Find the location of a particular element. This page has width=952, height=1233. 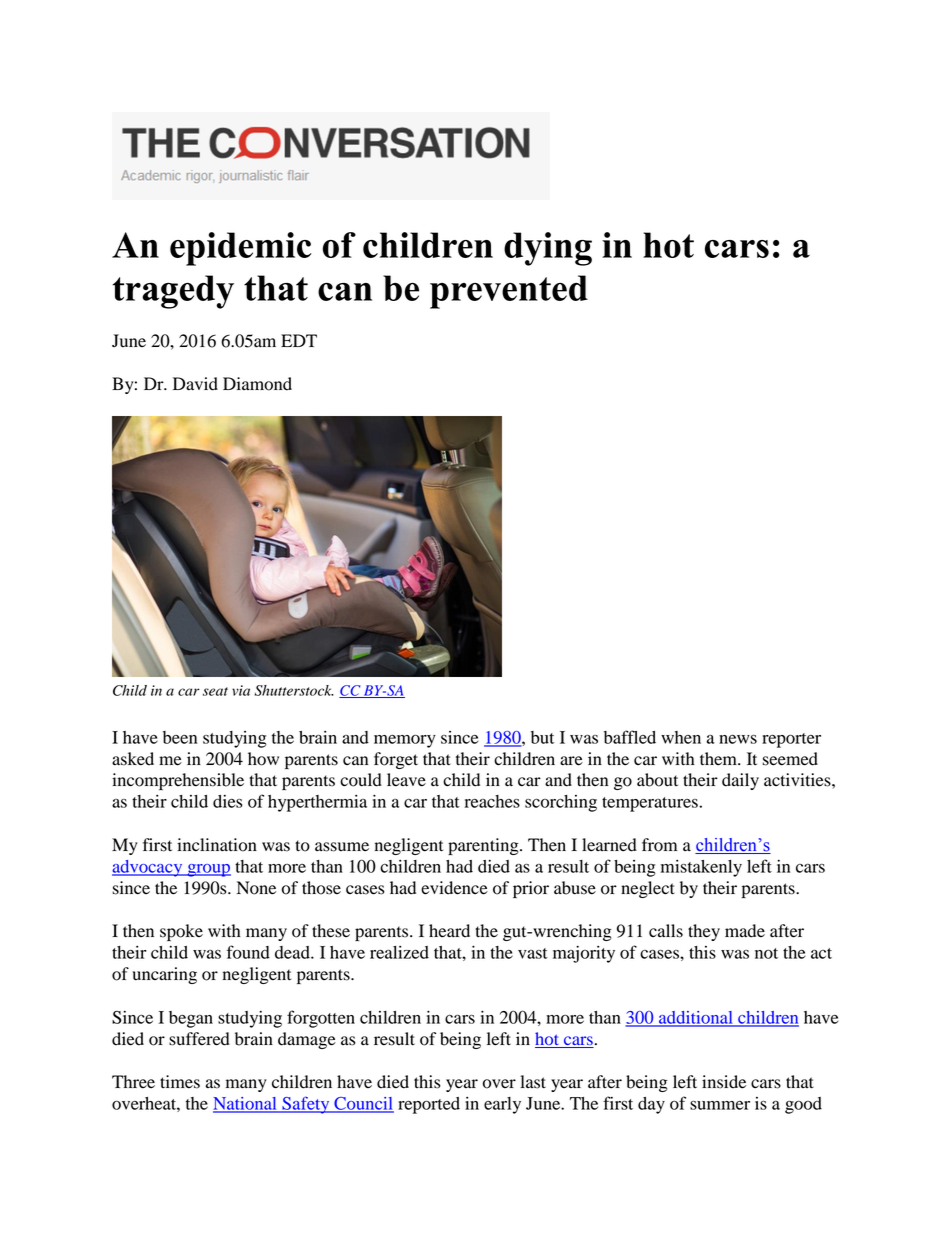

prevented is located at coordinates (509, 292).
